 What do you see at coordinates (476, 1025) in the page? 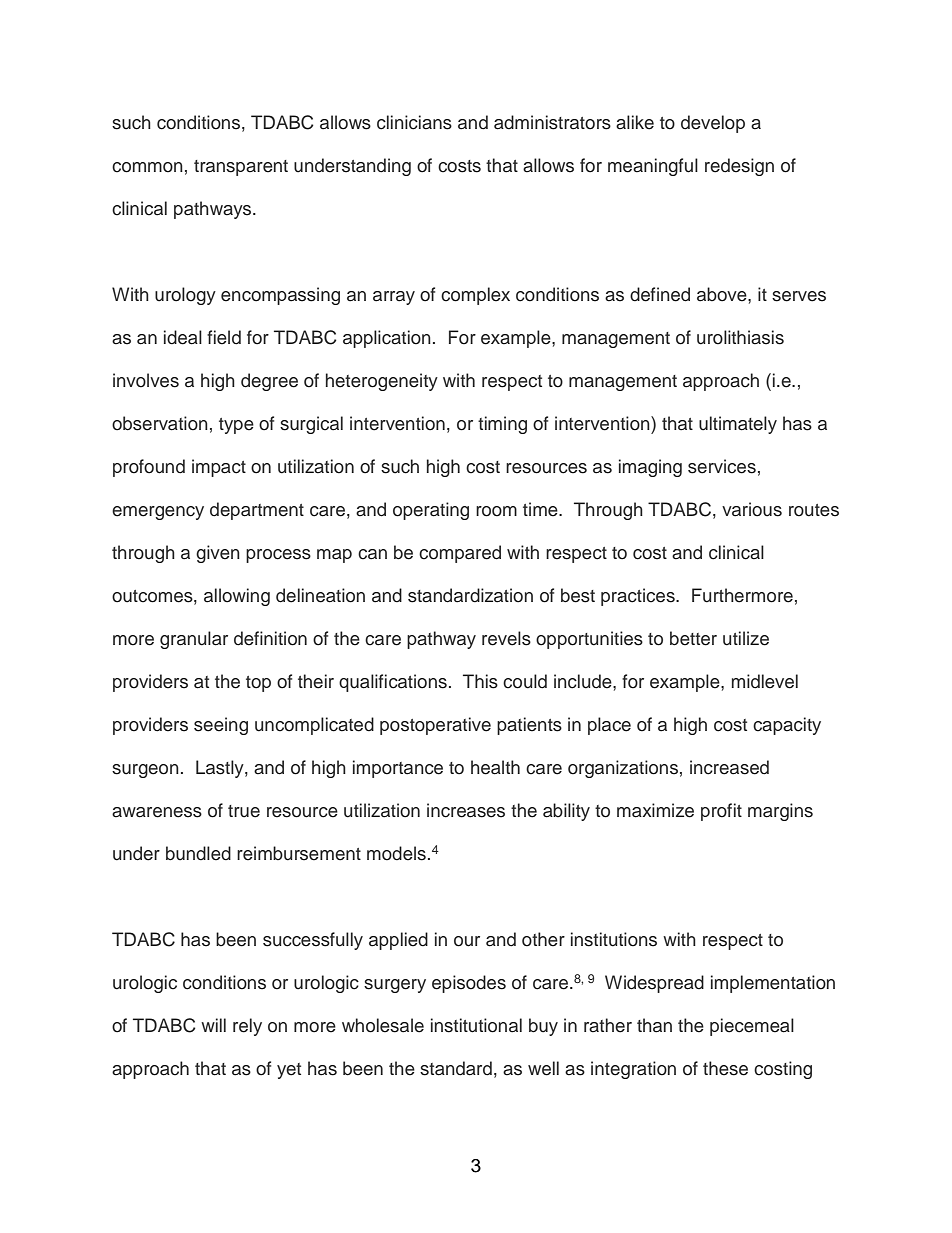
I see `institutional` at bounding box center [476, 1025].
